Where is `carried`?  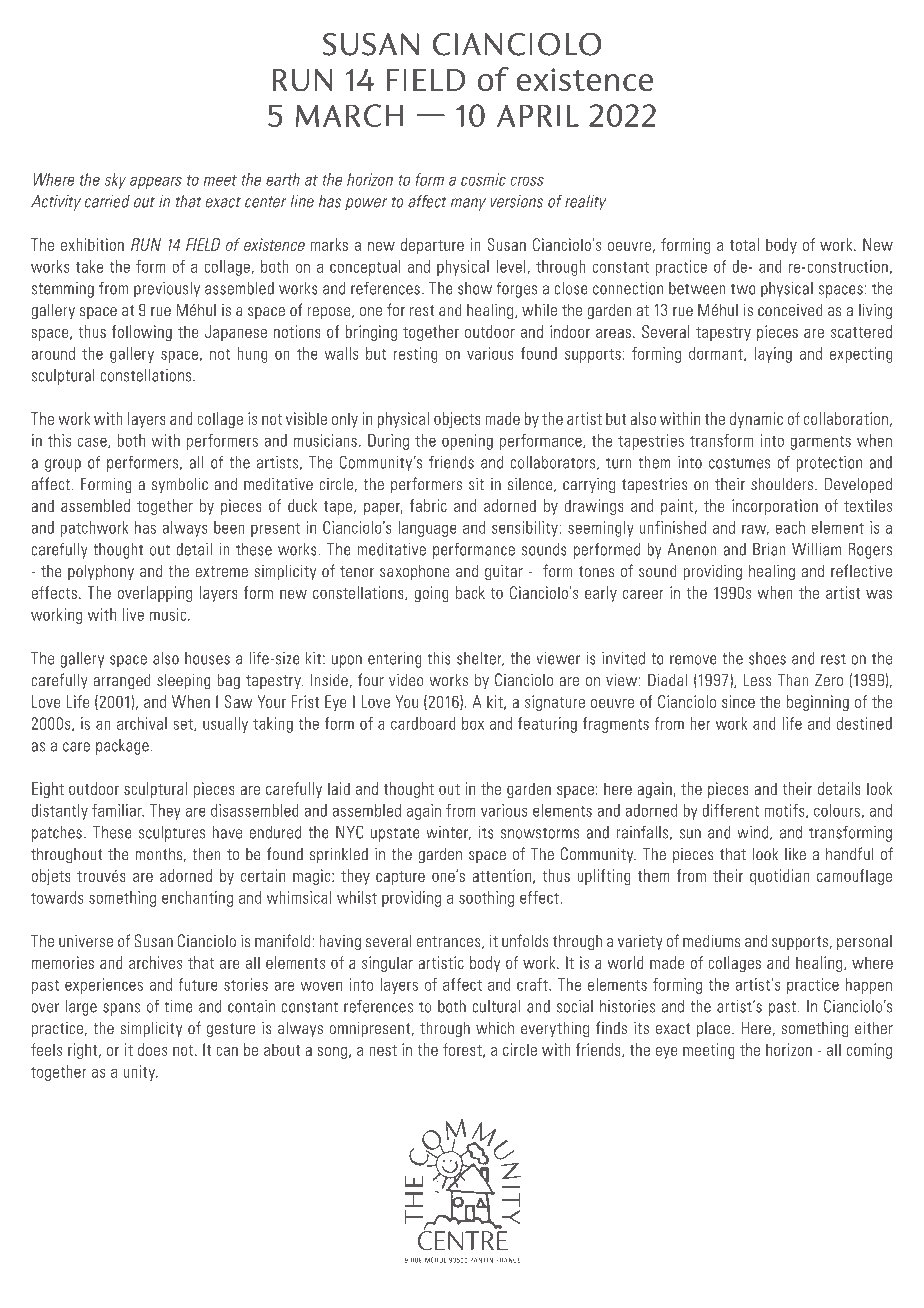 carried is located at coordinates (107, 201).
